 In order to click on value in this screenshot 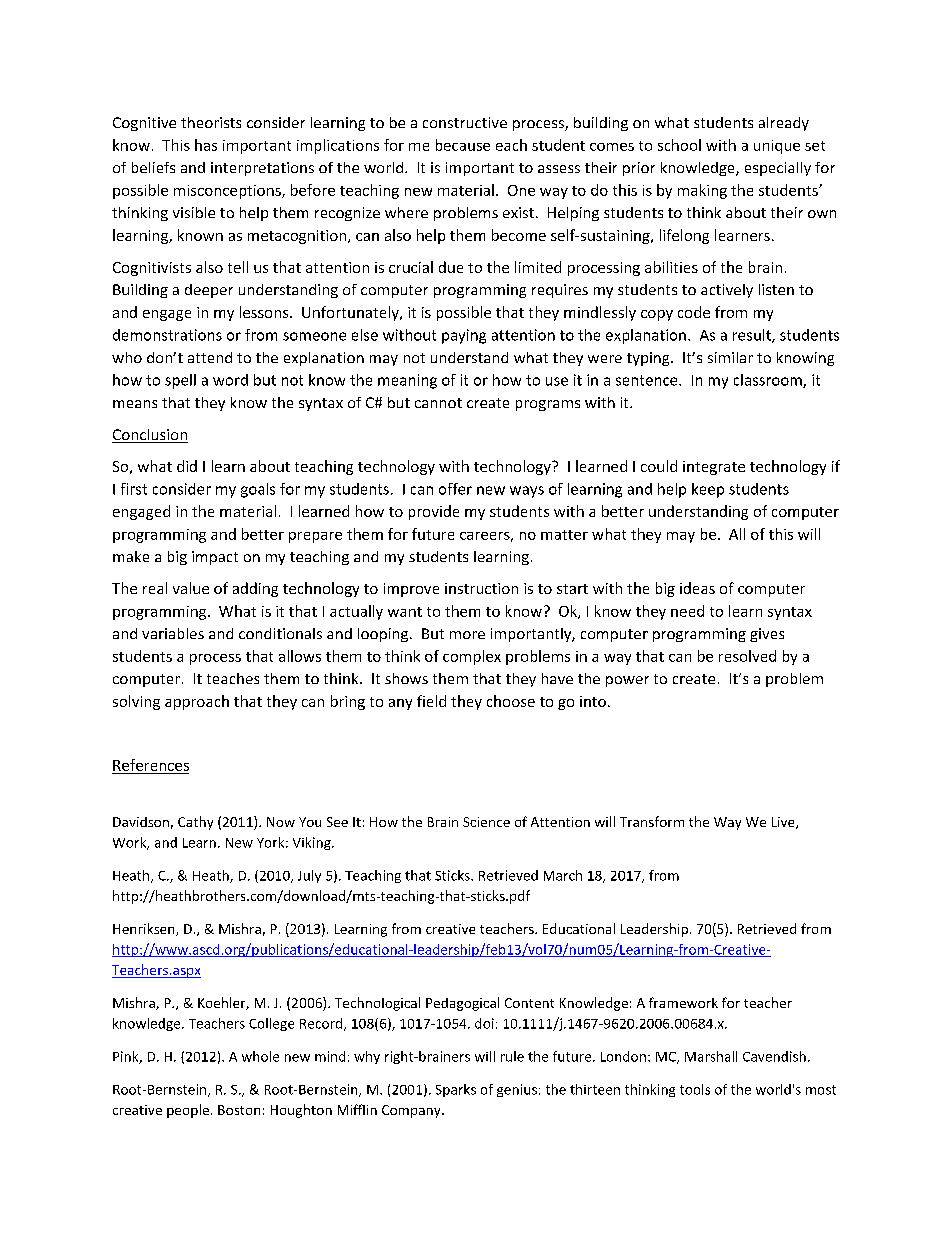, I will do `click(191, 588)`.
